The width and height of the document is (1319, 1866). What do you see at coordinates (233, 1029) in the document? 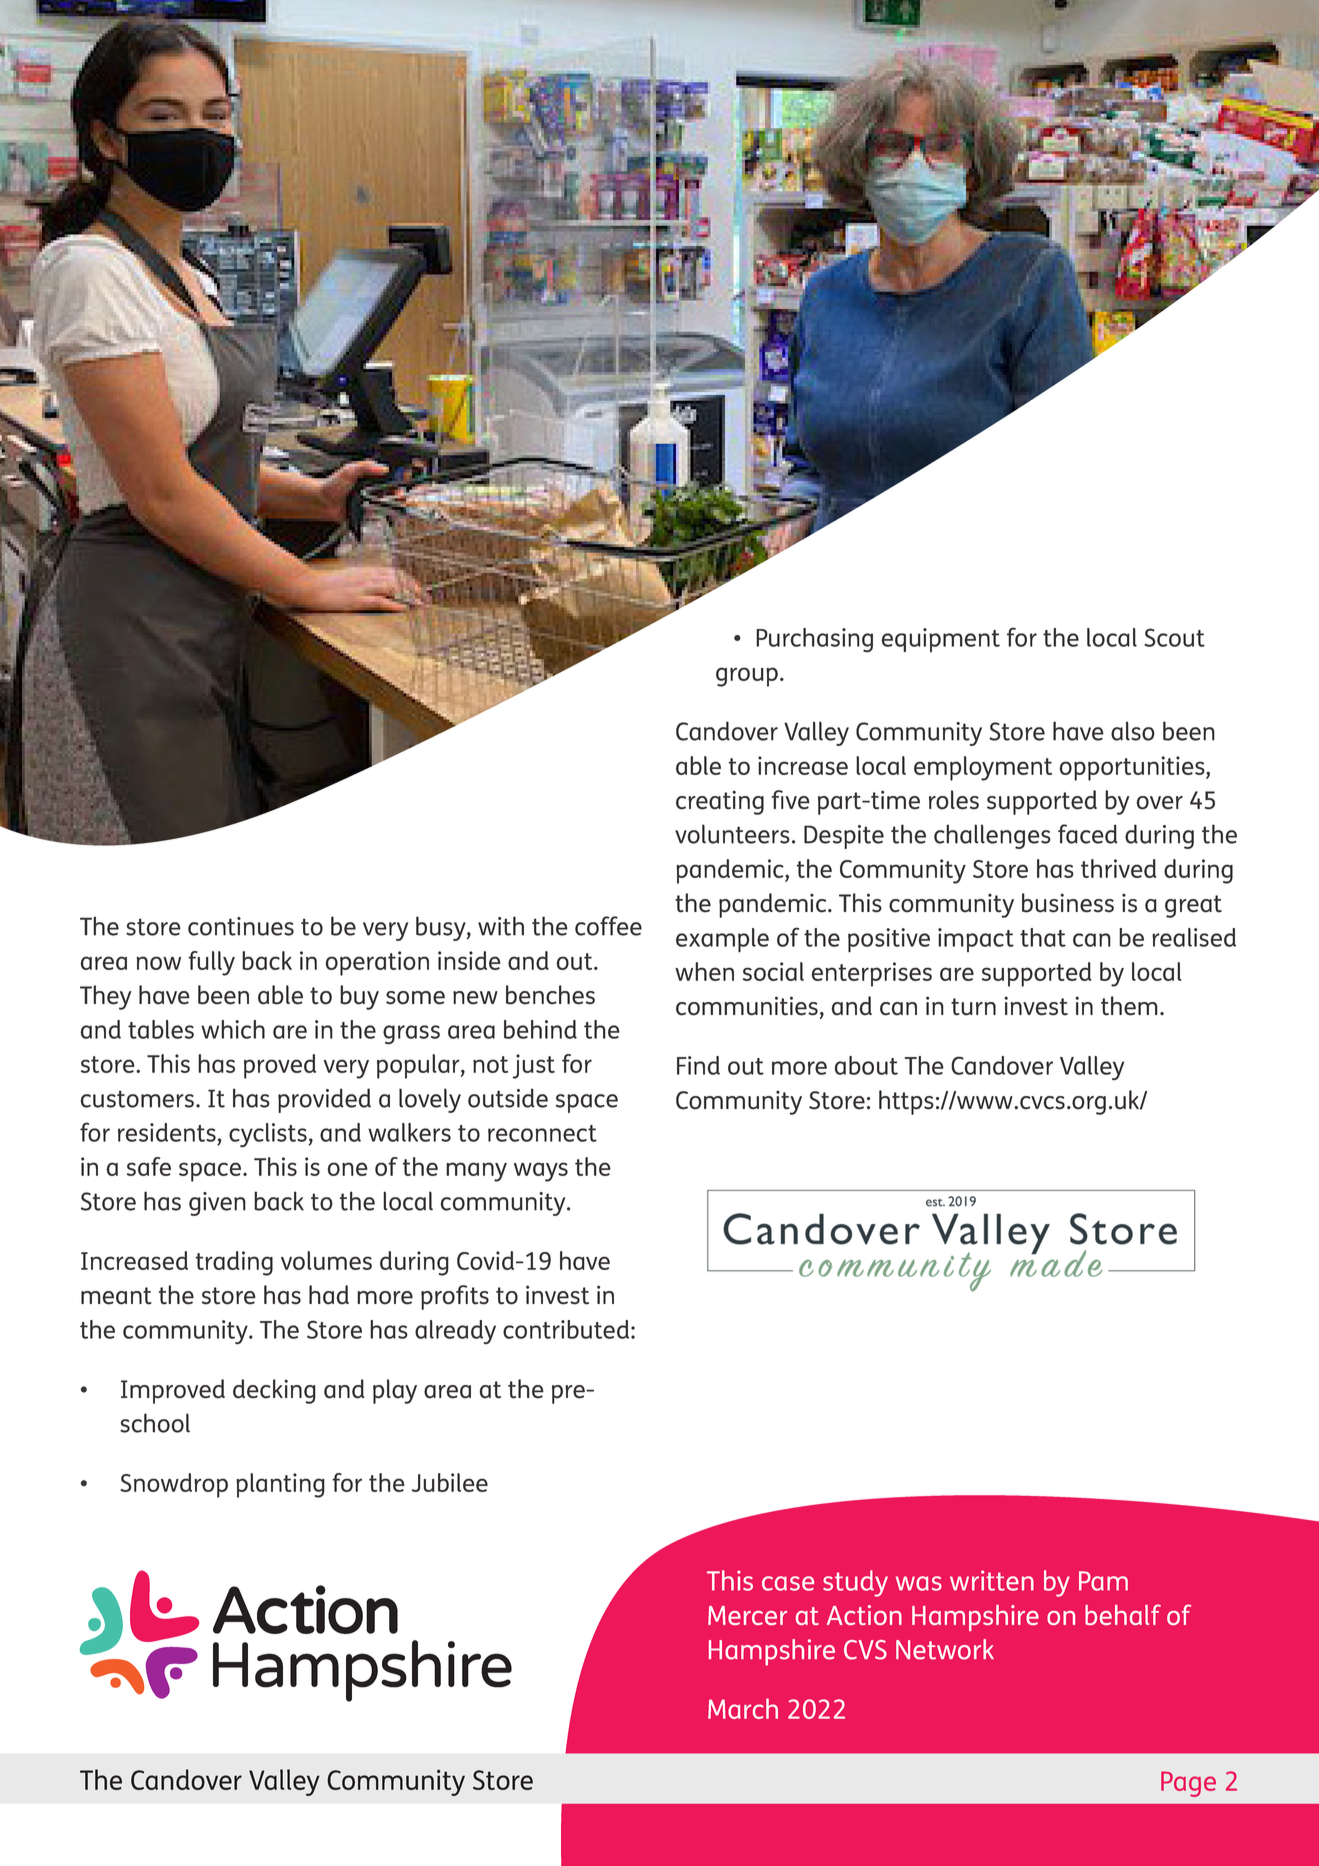
I see `which` at bounding box center [233, 1029].
